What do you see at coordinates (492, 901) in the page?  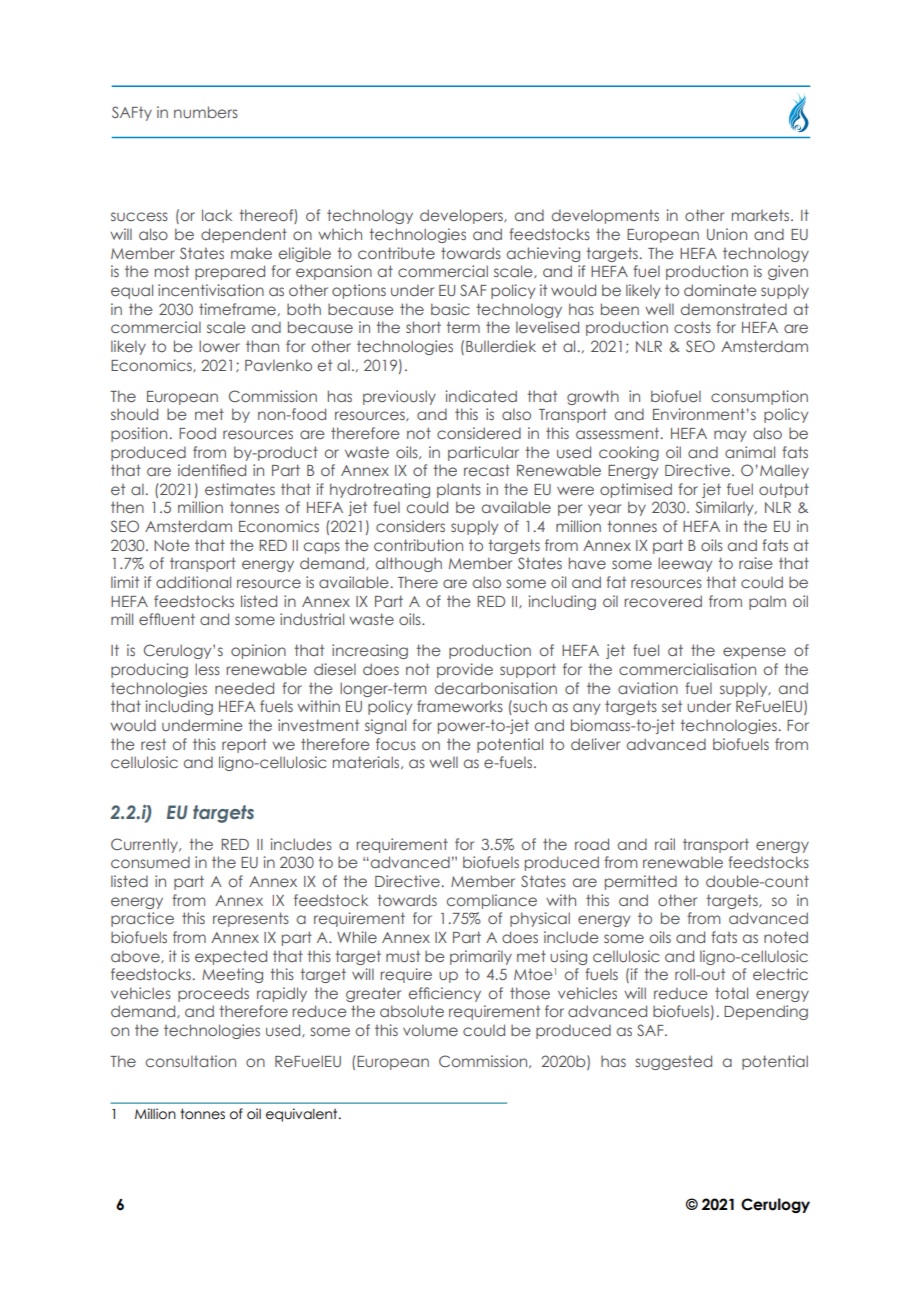 I see `compliance` at bounding box center [492, 901].
